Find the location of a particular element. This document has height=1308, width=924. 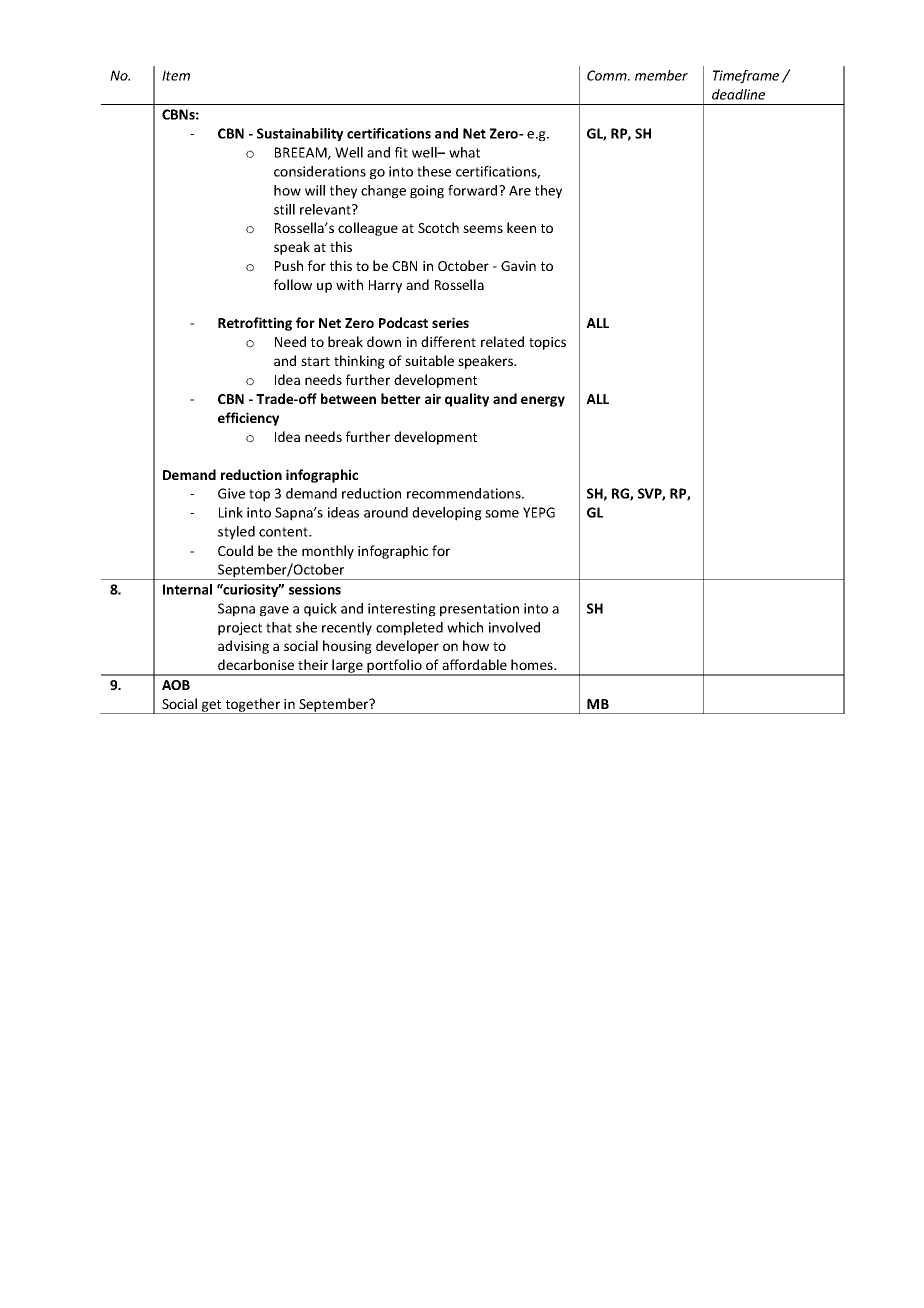

energy is located at coordinates (543, 401).
